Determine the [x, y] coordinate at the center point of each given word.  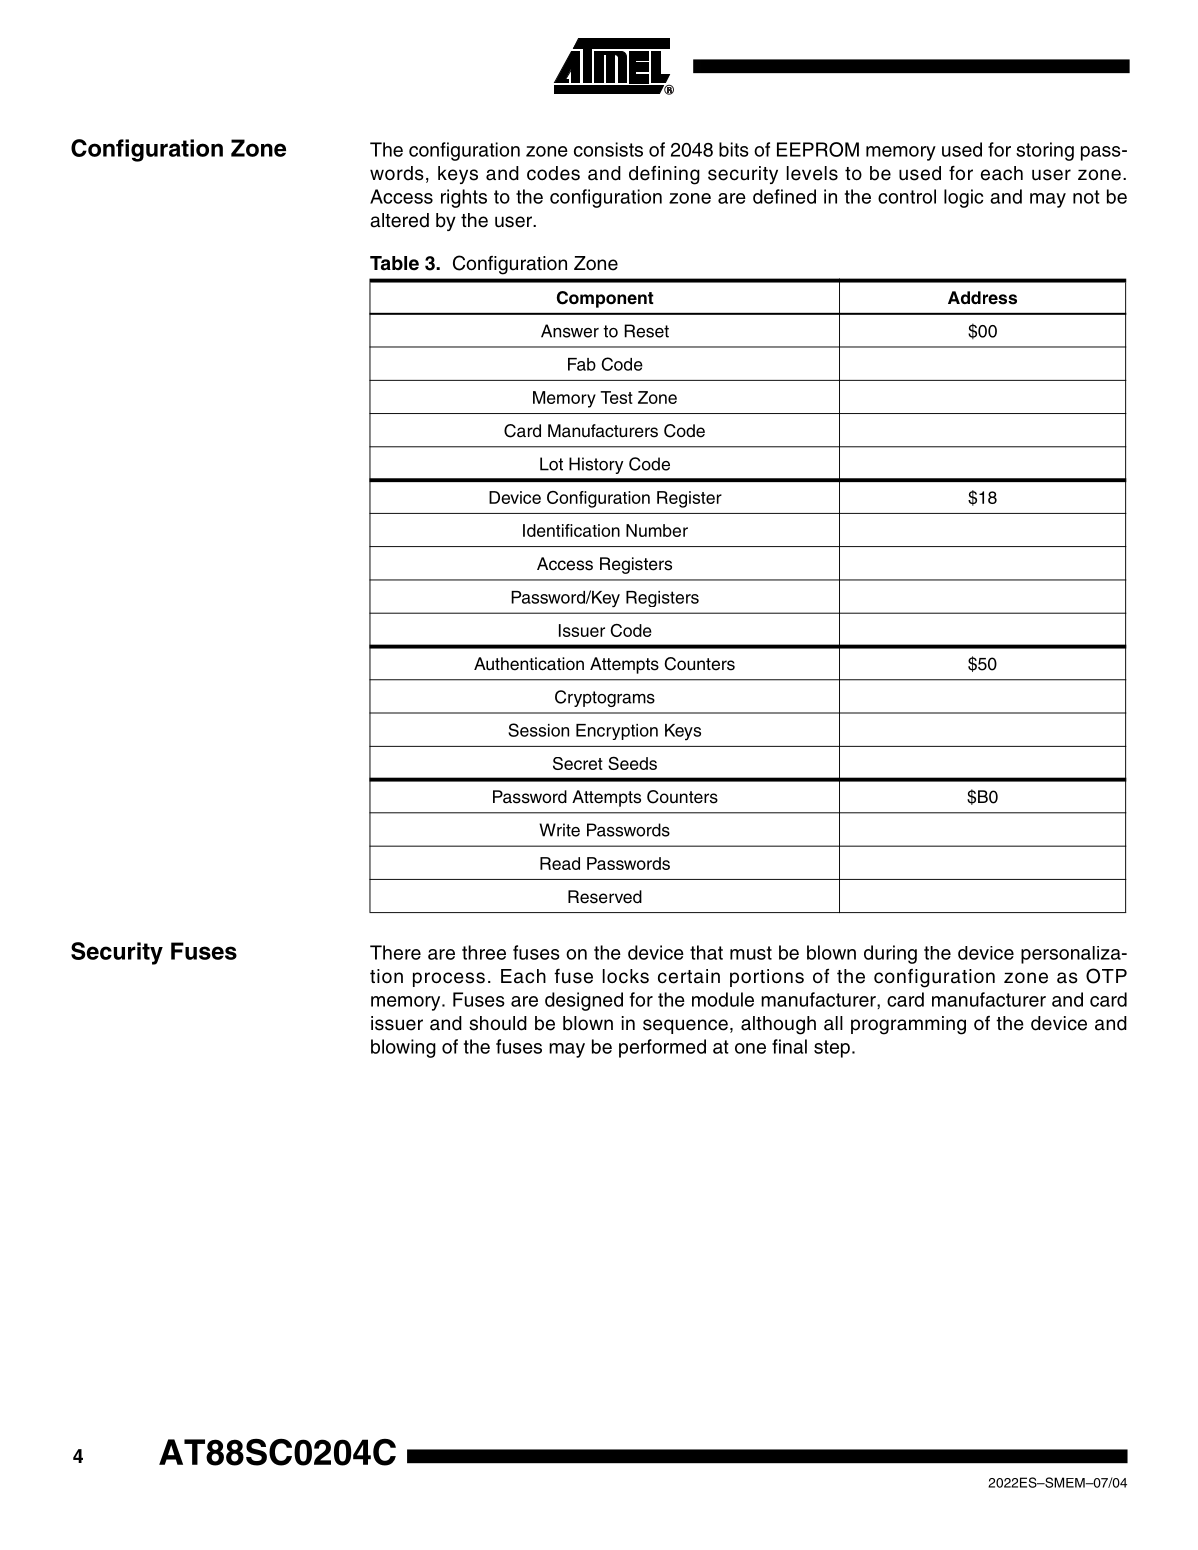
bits [734, 149]
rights [464, 198]
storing [1045, 151]
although [778, 1025]
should [498, 1023]
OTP [1106, 976]
